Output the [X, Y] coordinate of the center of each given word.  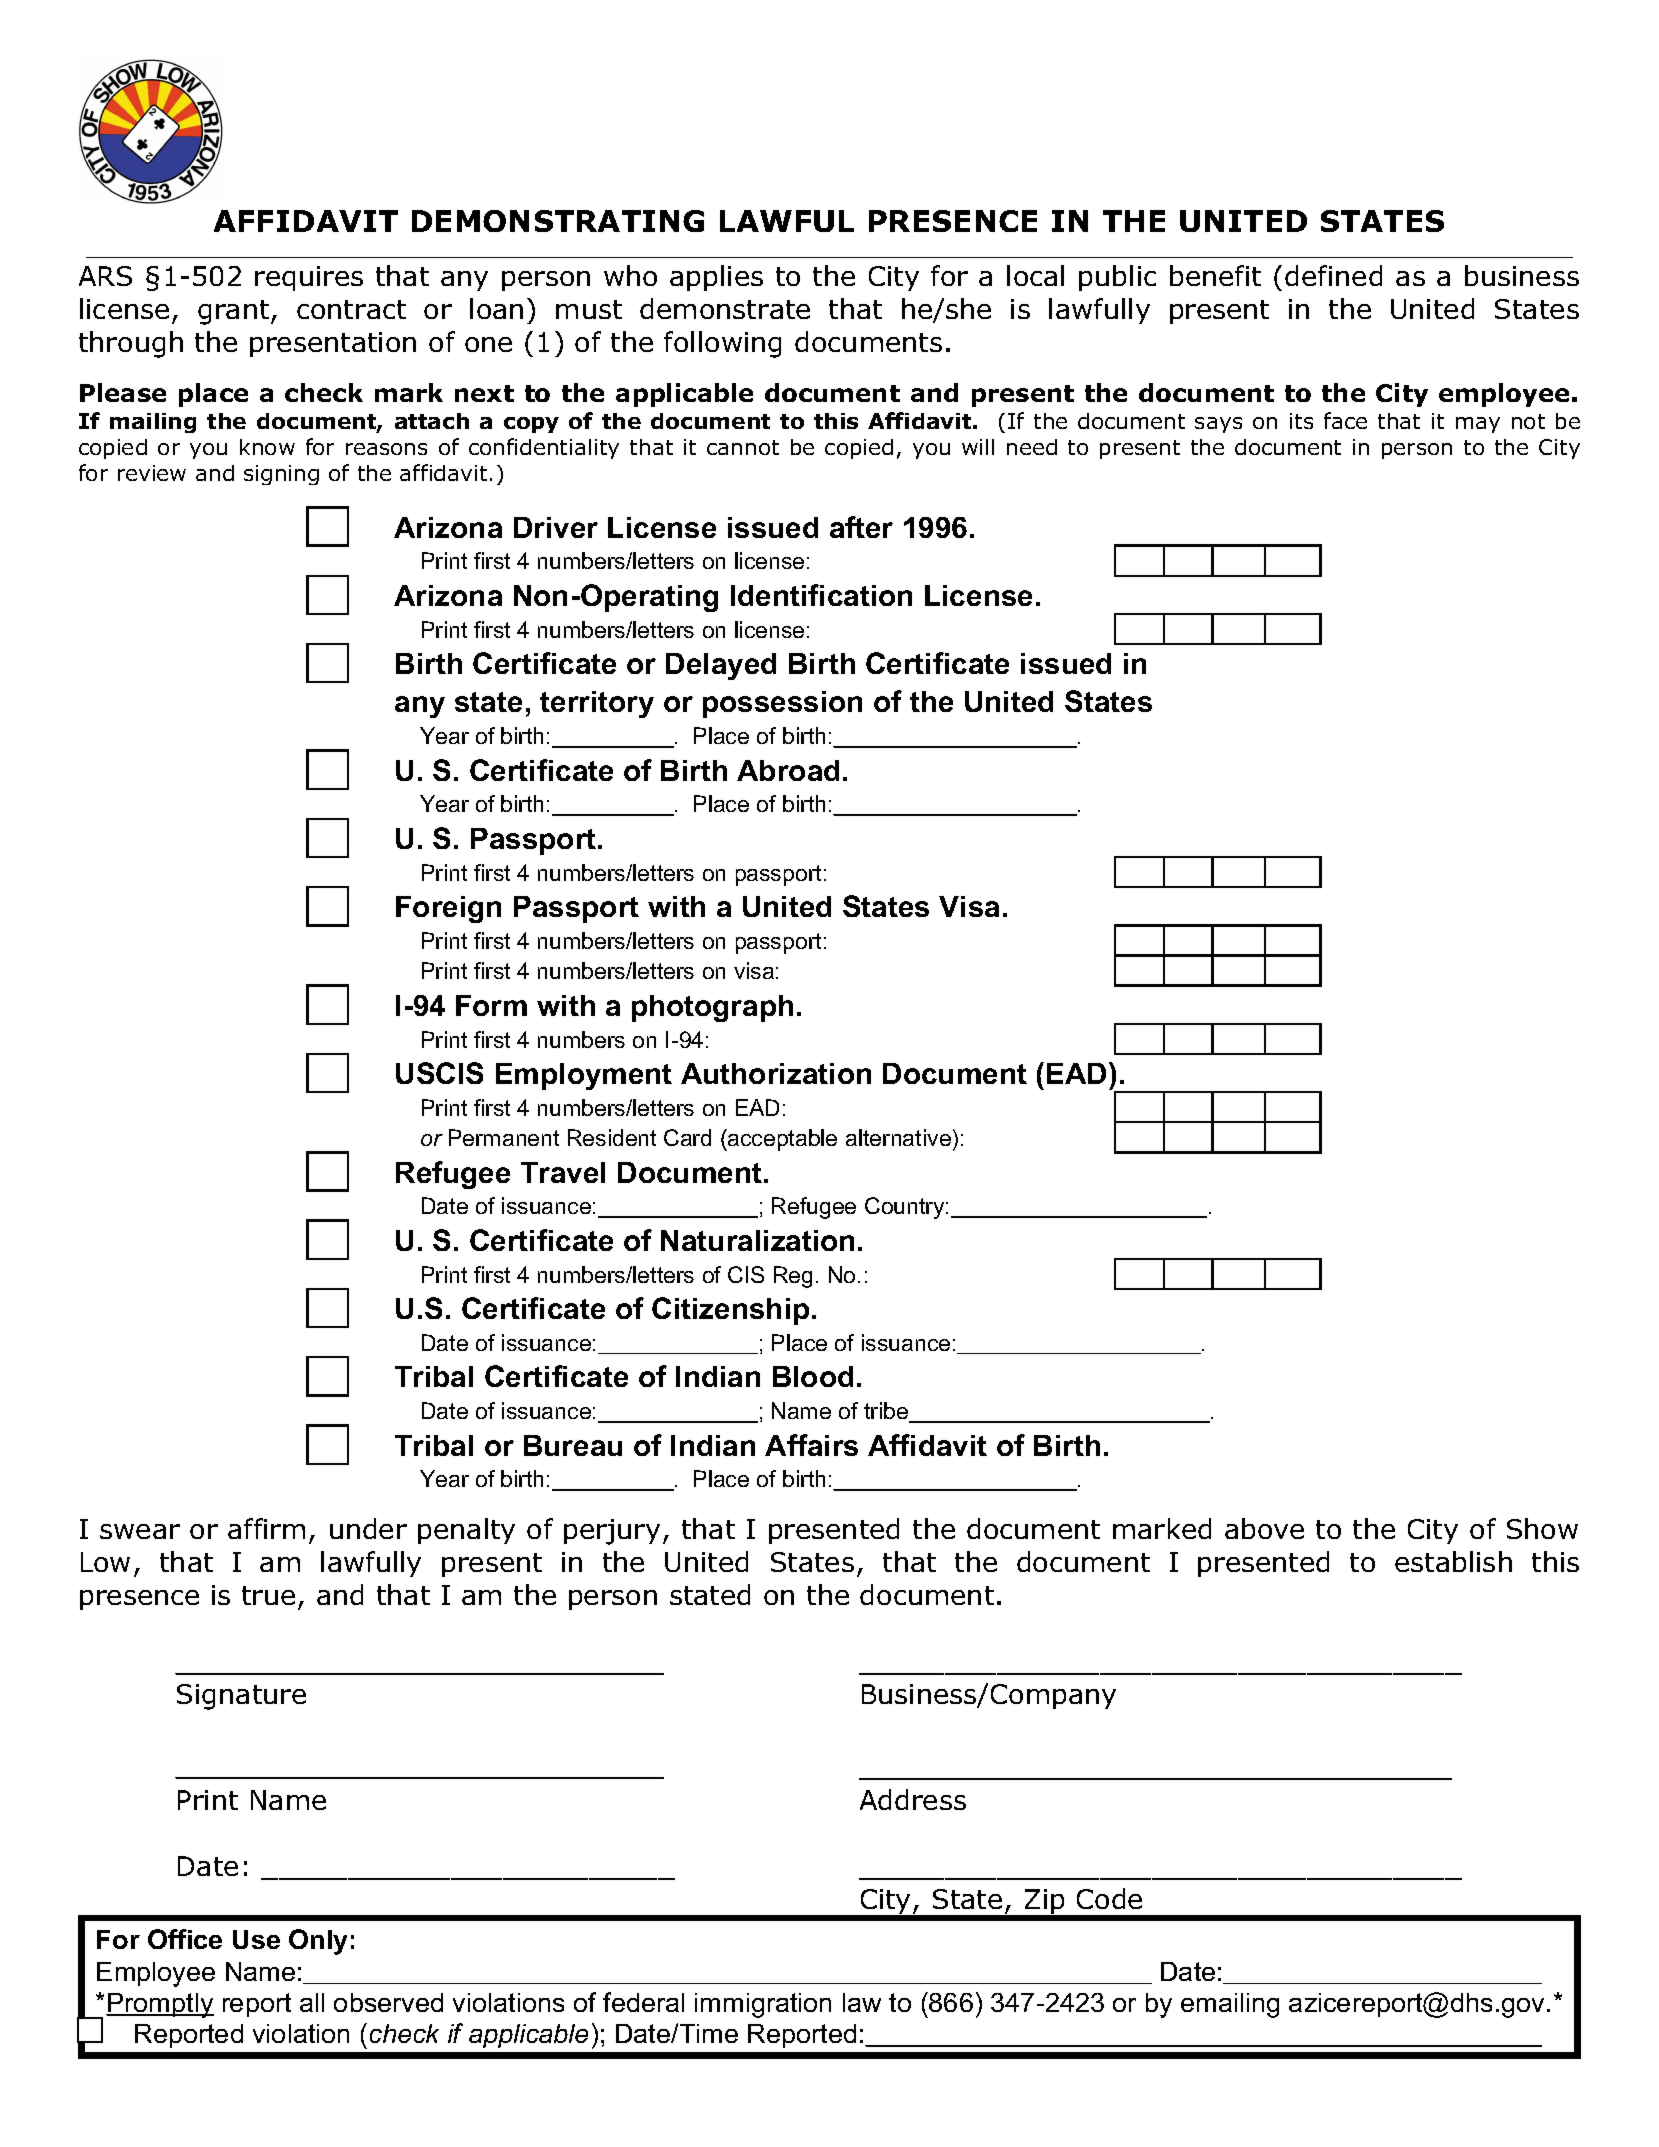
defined [1333, 275]
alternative [898, 1137]
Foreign [448, 909]
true [268, 1595]
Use [256, 1939]
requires [309, 278]
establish [1453, 1561]
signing [281, 475]
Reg [793, 1277]
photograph [712, 1008]
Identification [821, 595]
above [1264, 1528]
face [1345, 420]
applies [716, 278]
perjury [612, 1532]
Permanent [504, 1137]
